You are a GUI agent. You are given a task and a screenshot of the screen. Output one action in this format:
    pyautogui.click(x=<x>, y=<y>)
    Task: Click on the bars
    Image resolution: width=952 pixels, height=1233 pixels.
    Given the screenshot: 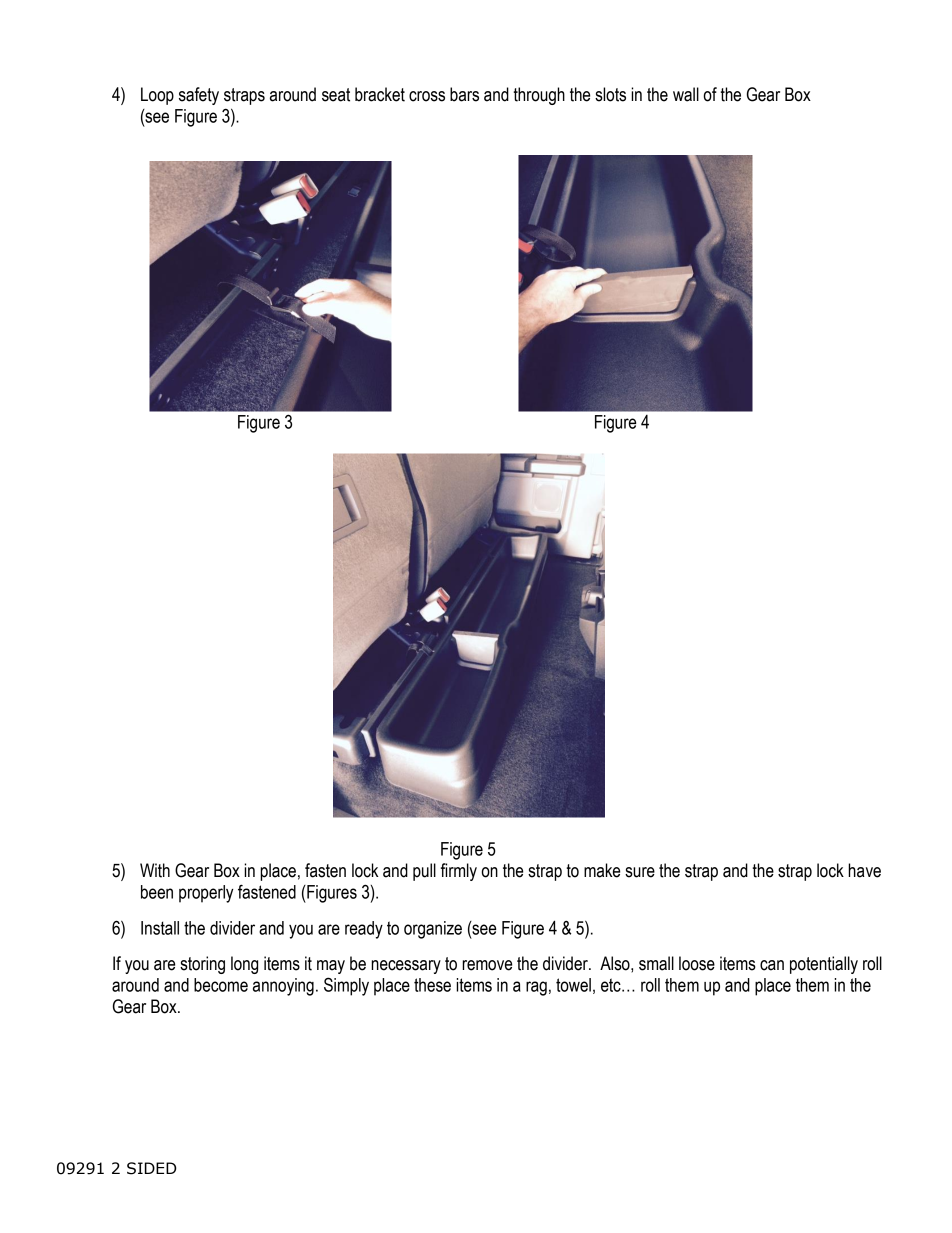 What is the action you would take?
    pyautogui.click(x=464, y=94)
